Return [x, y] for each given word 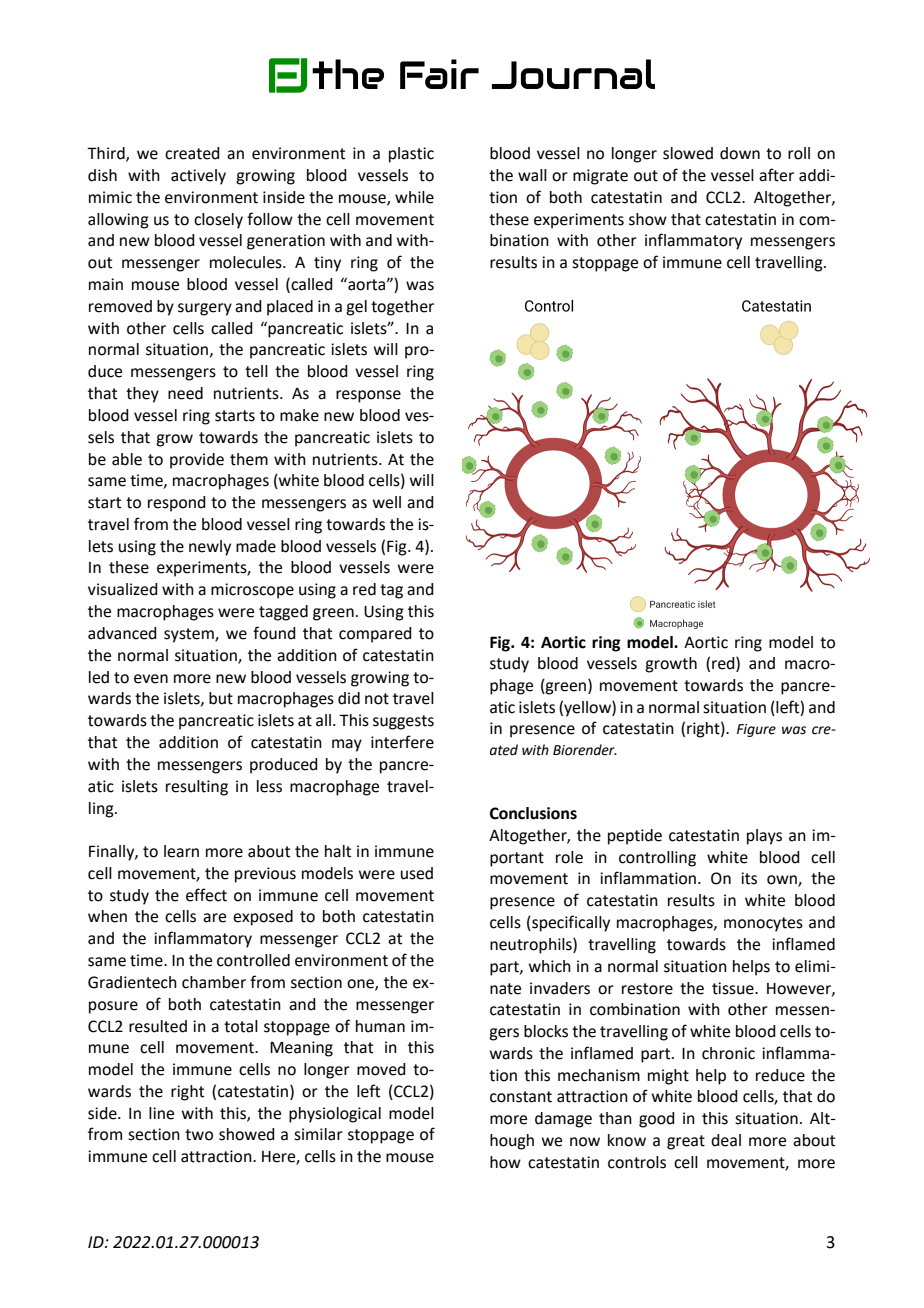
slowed [688, 153]
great [686, 1142]
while [414, 197]
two [199, 1135]
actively [198, 177]
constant [521, 1097]
